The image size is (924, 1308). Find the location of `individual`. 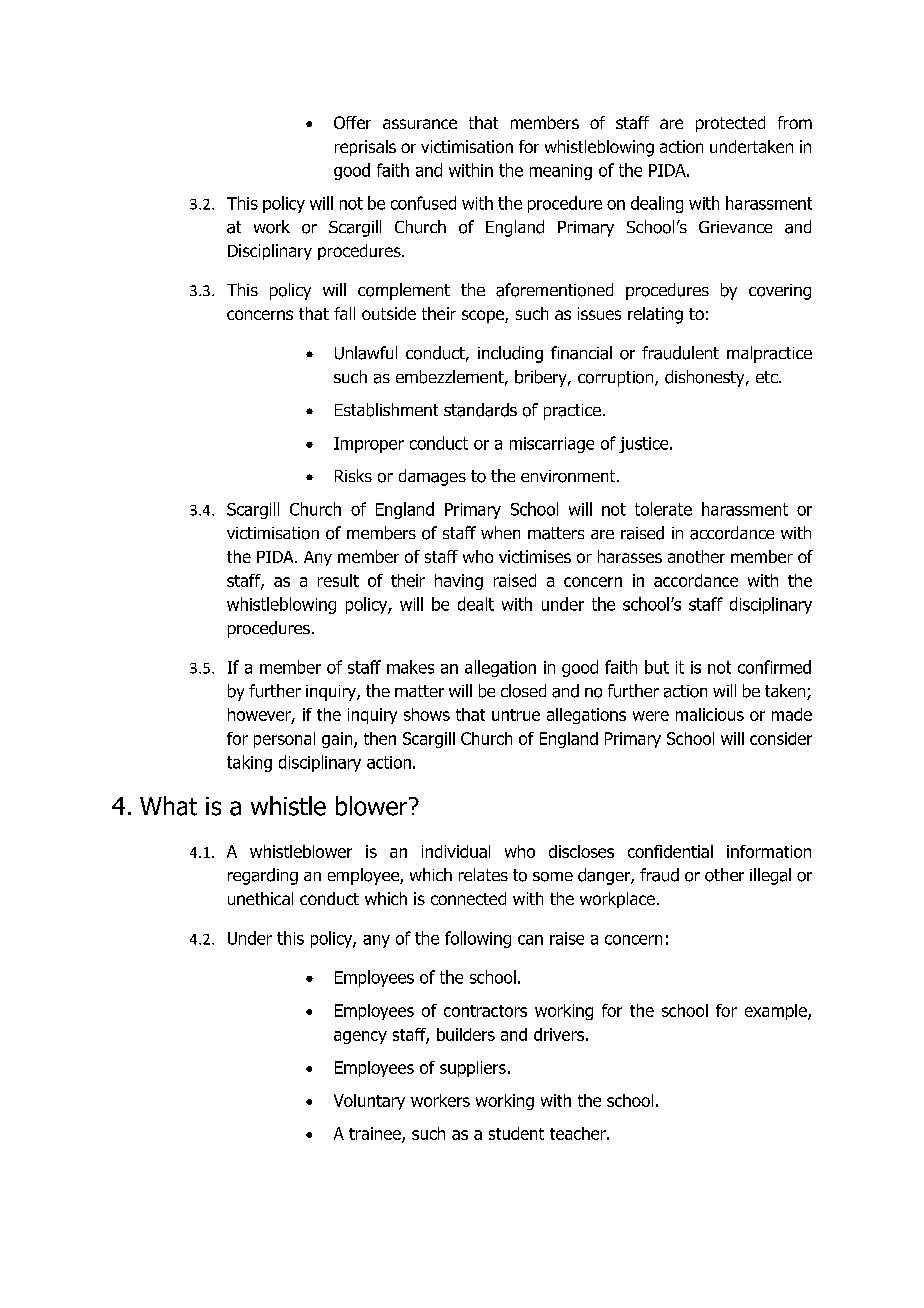

individual is located at coordinates (456, 851).
